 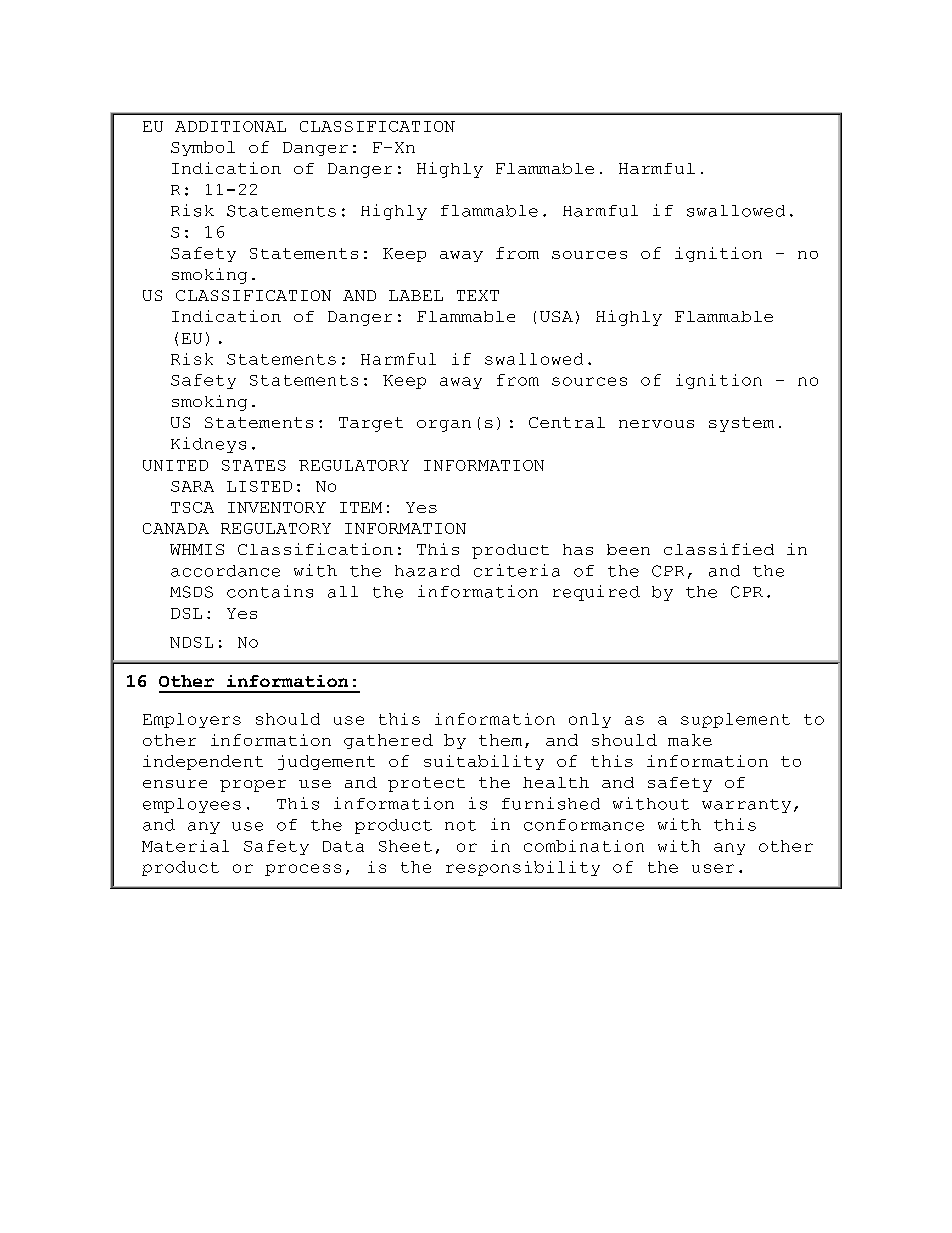 I want to click on Target, so click(x=371, y=424).
